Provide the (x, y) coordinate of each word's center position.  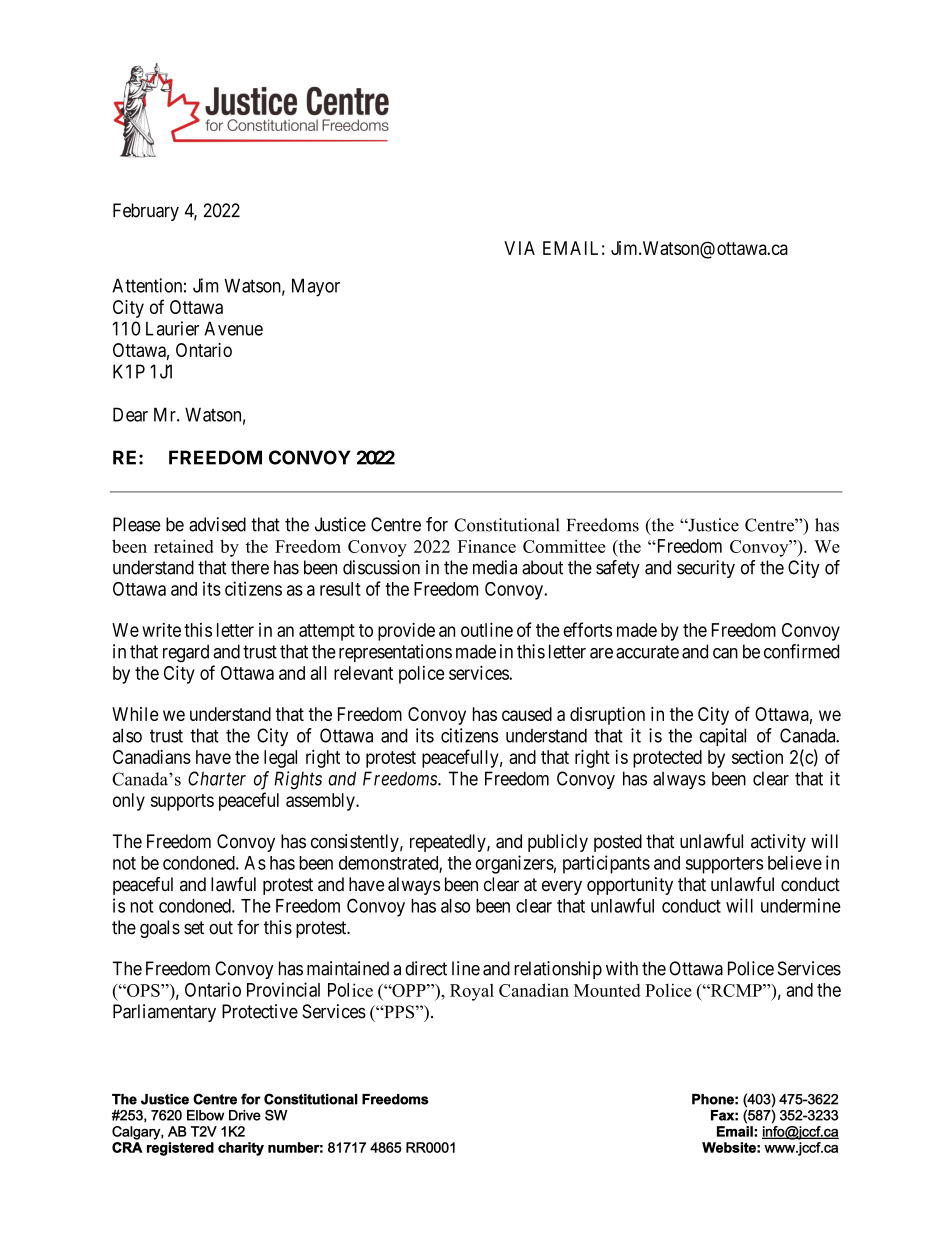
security (706, 569)
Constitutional (506, 525)
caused (527, 714)
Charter (217, 778)
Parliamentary (164, 1013)
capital (722, 737)
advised (217, 524)
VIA (519, 248)
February (146, 212)
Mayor (316, 287)
